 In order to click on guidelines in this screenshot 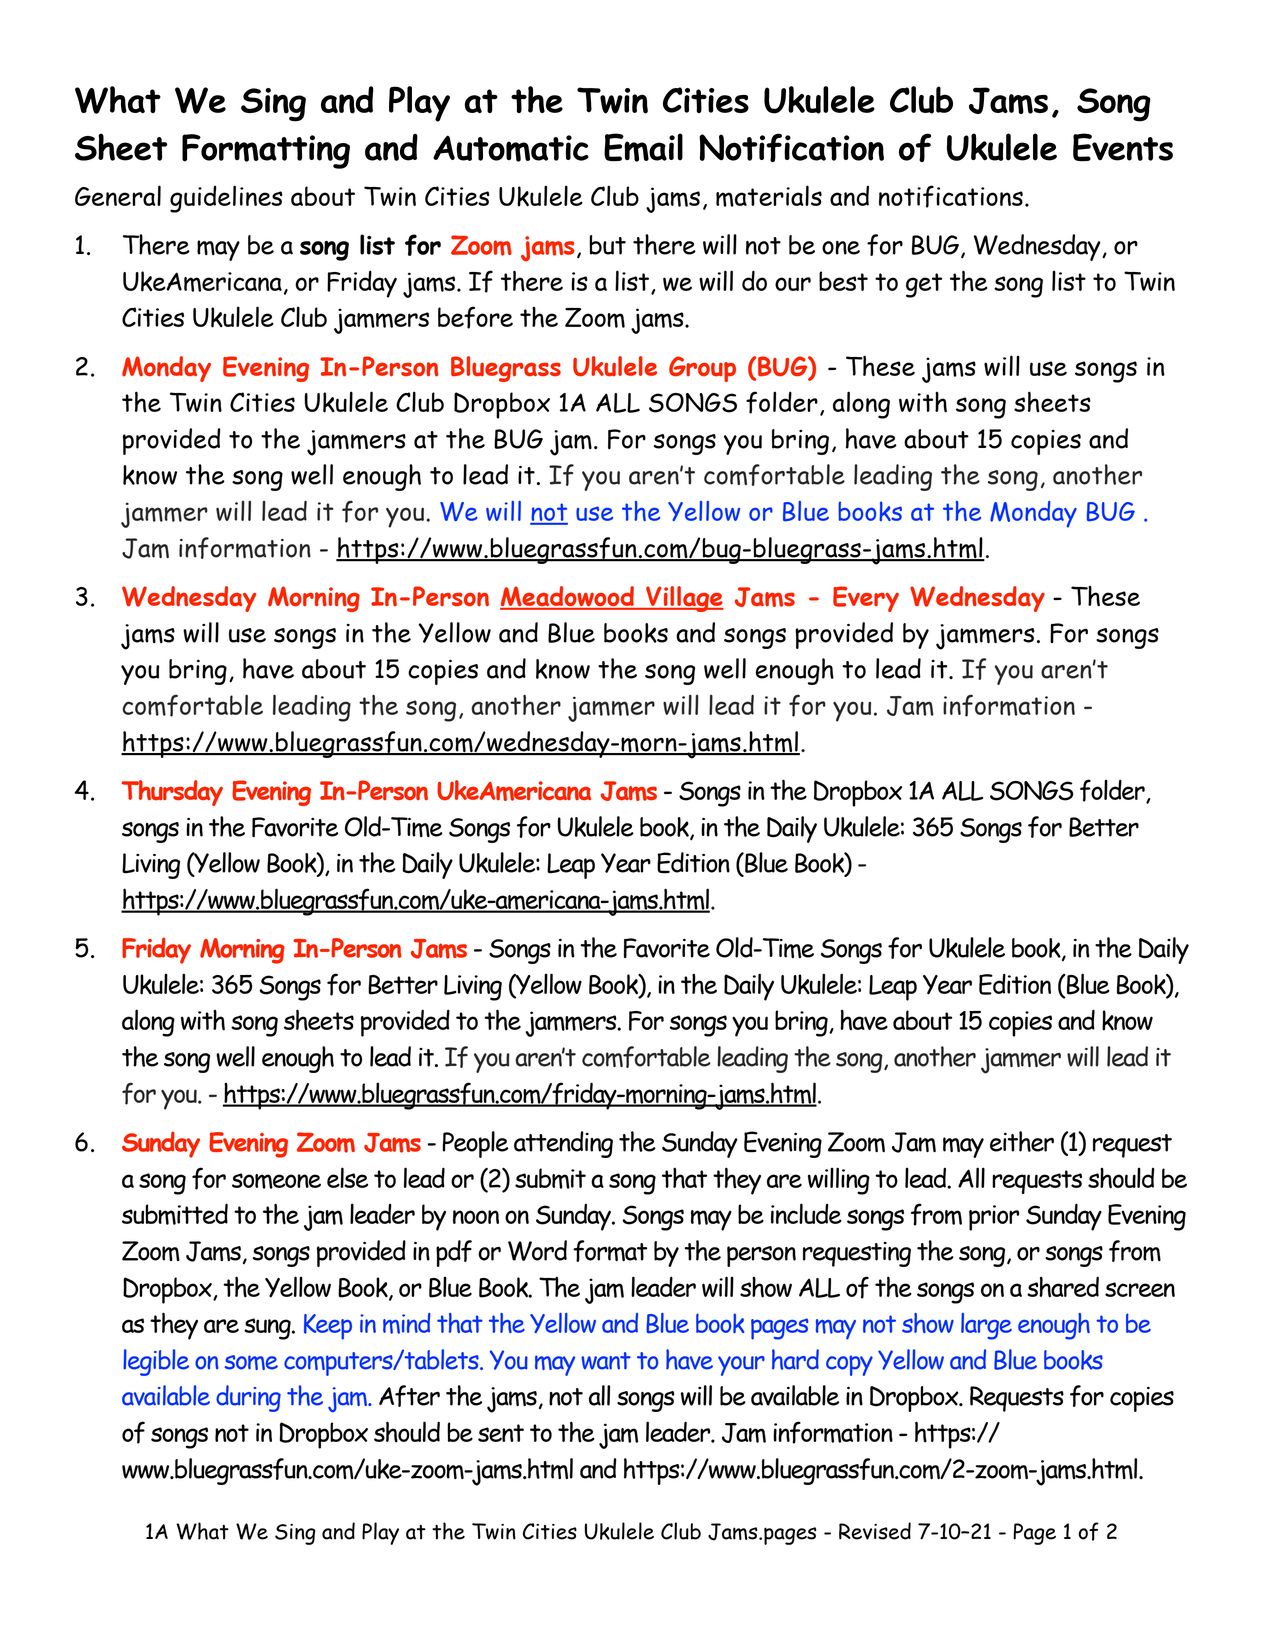, I will do `click(226, 199)`.
